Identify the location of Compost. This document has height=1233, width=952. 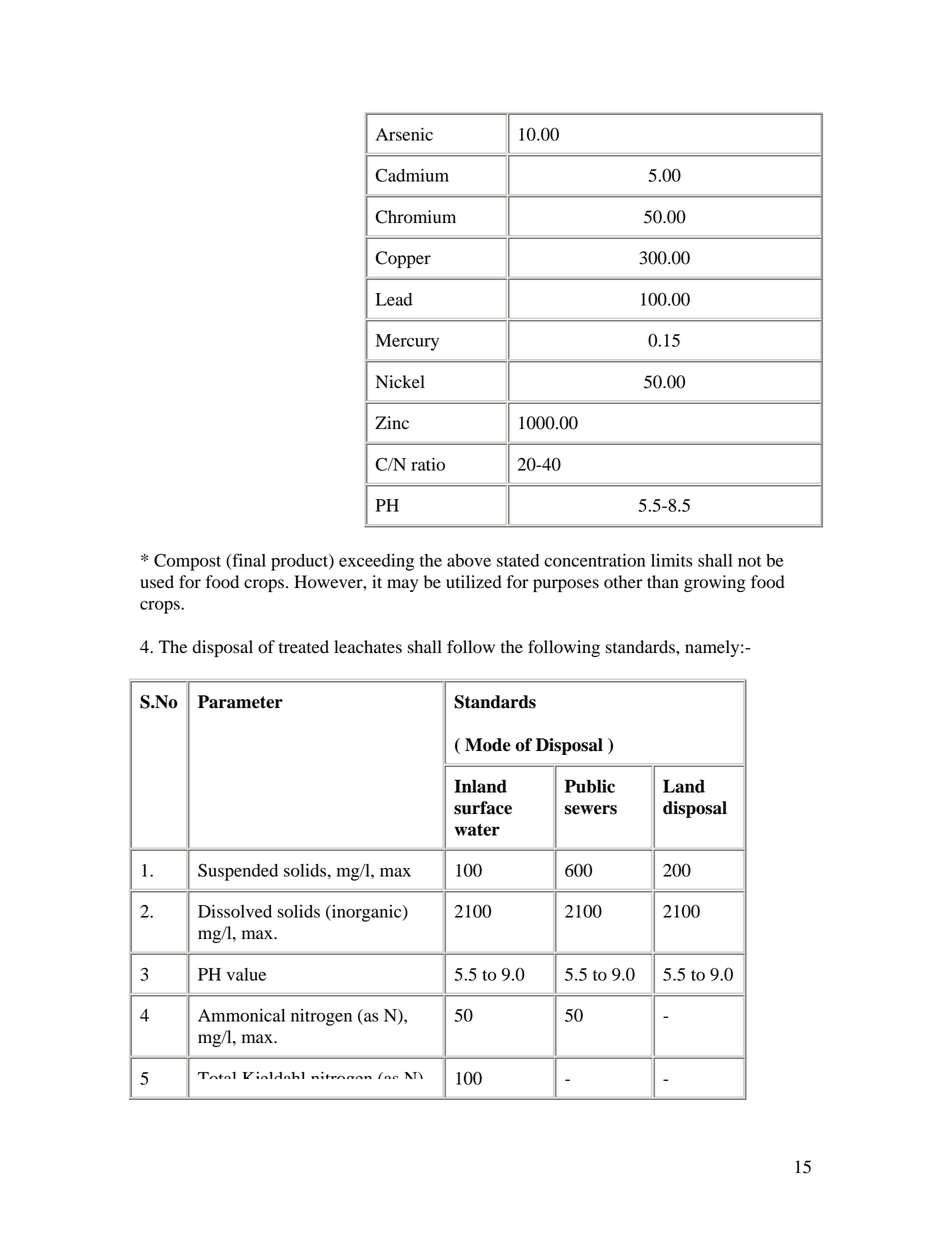
(187, 562).
